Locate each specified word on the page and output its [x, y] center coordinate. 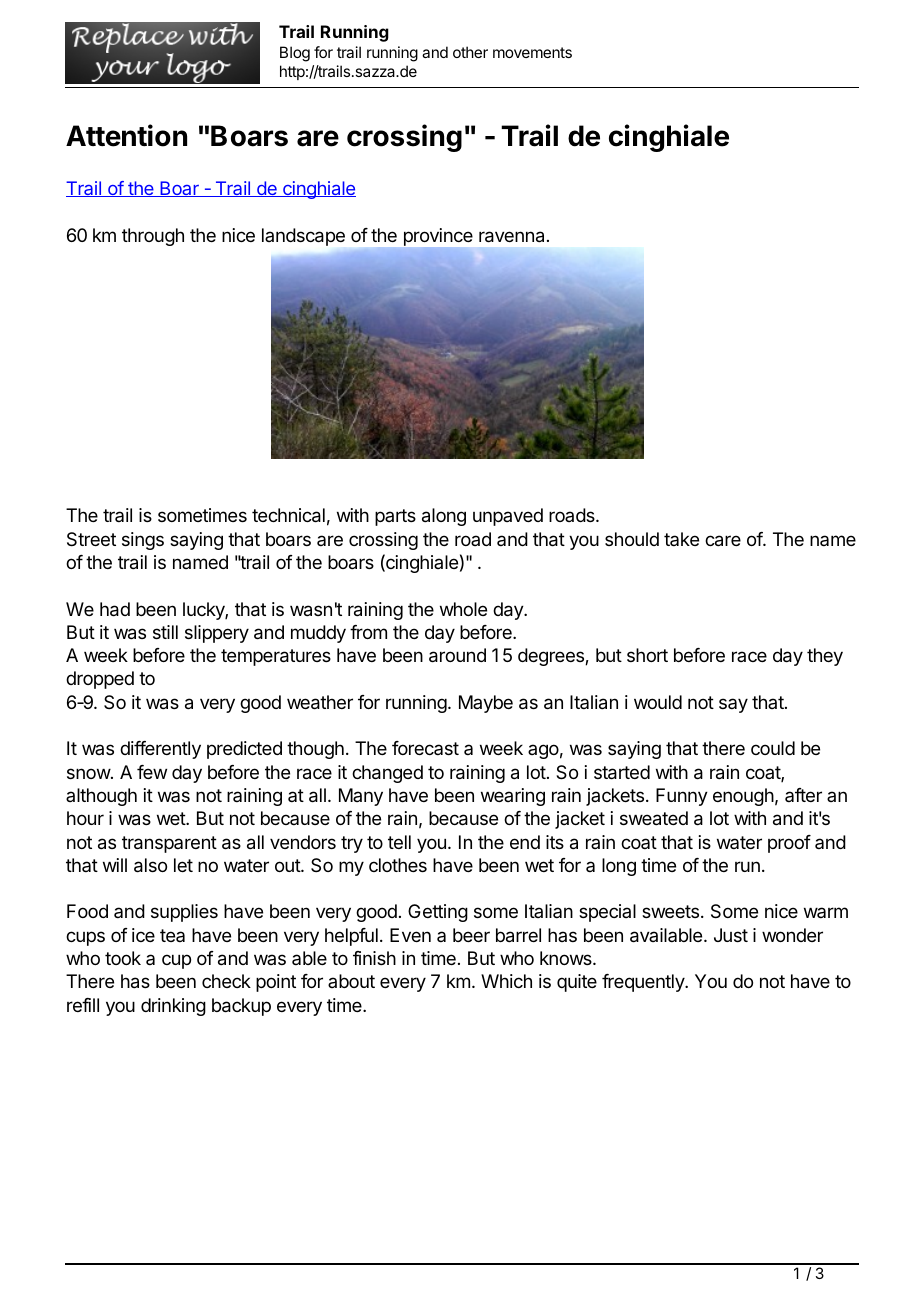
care [723, 541]
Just [731, 935]
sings [143, 541]
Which [506, 981]
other [470, 52]
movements [532, 52]
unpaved [508, 517]
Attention [126, 135]
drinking [173, 1007]
